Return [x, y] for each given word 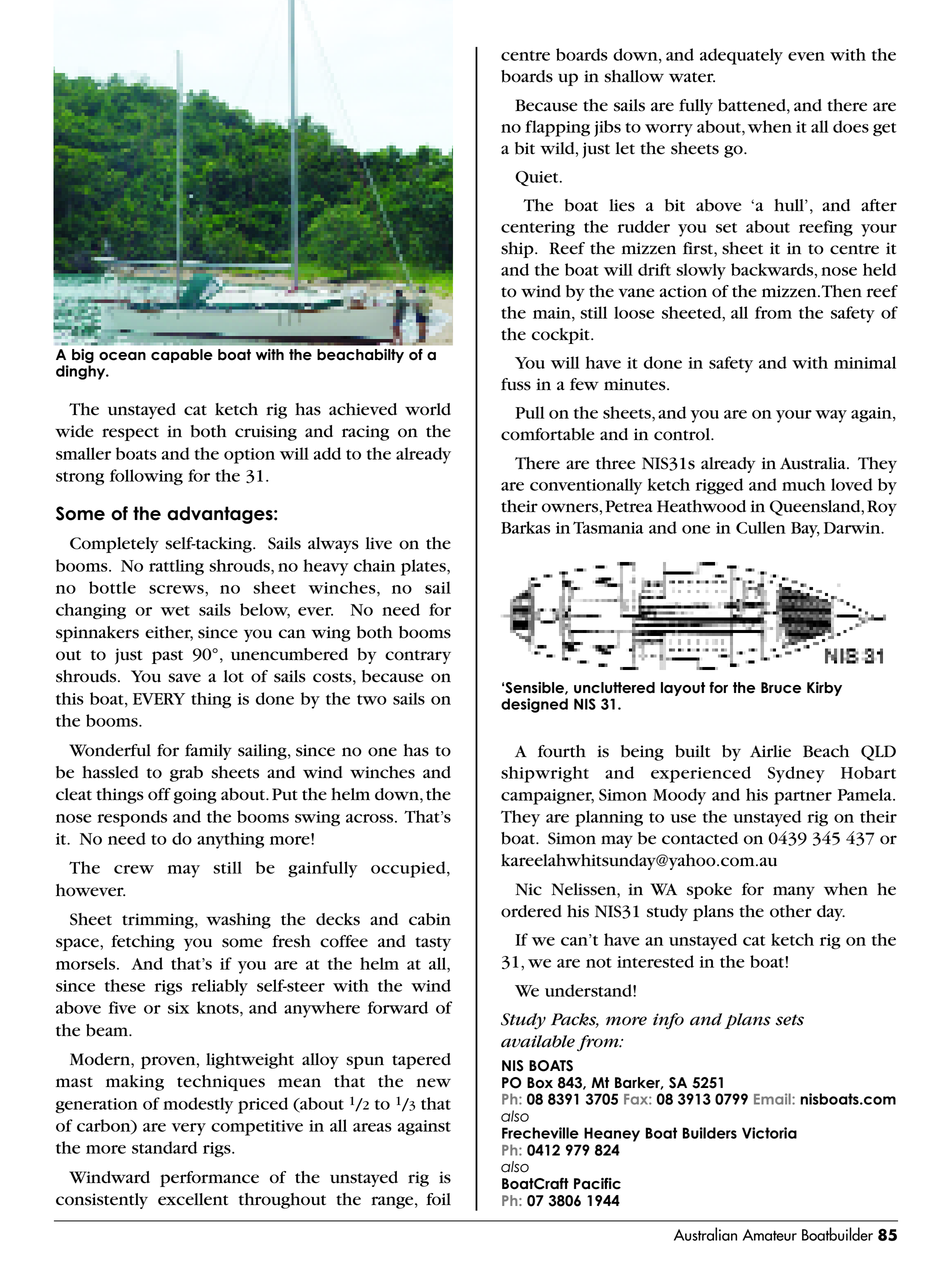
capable [182, 356]
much [804, 484]
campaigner [547, 797]
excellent [193, 1199]
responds [132, 818]
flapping [557, 128]
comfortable [547, 434]
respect [130, 434]
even [806, 56]
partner [803, 797]
